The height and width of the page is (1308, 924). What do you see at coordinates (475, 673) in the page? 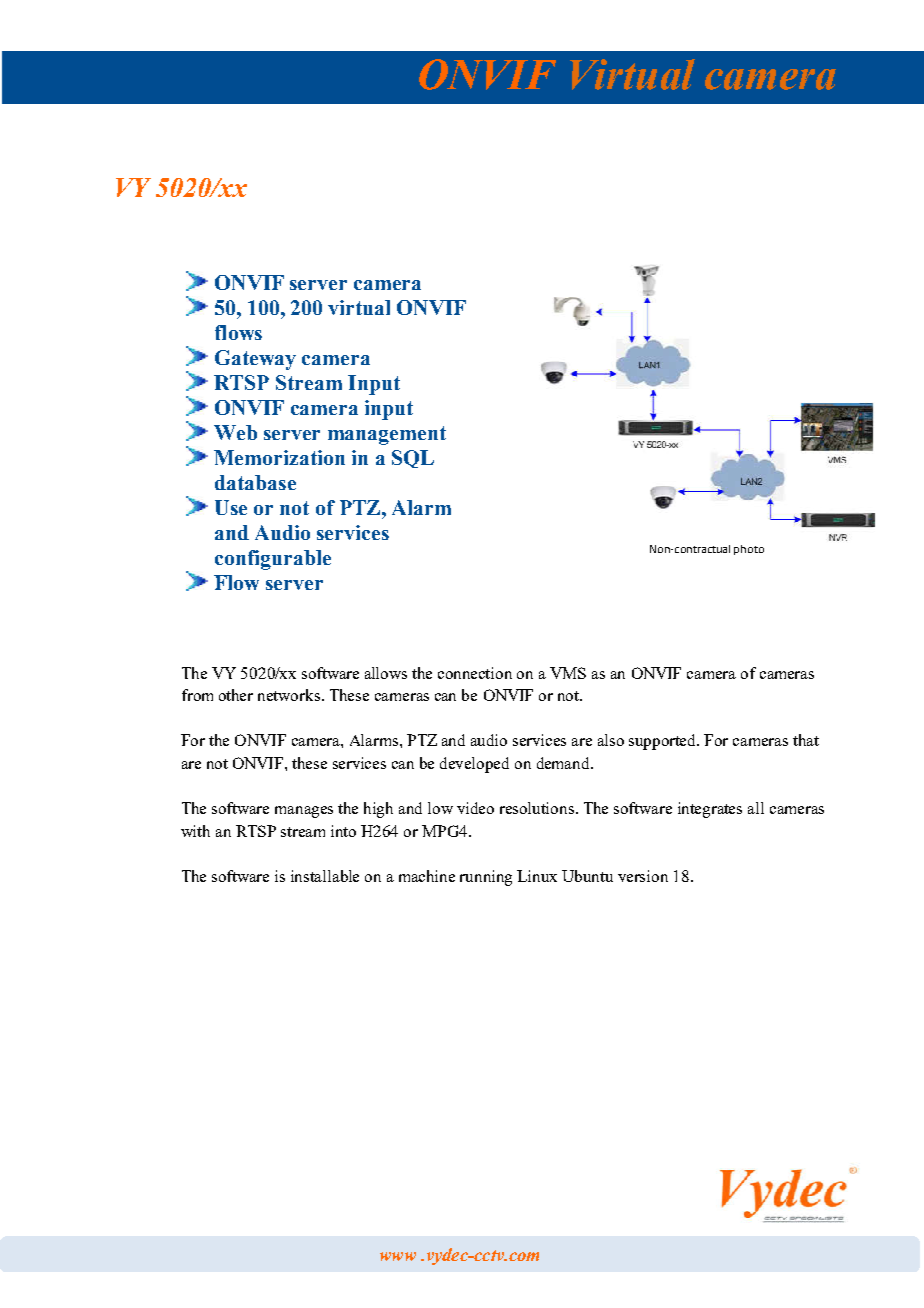
I see `connection` at bounding box center [475, 673].
